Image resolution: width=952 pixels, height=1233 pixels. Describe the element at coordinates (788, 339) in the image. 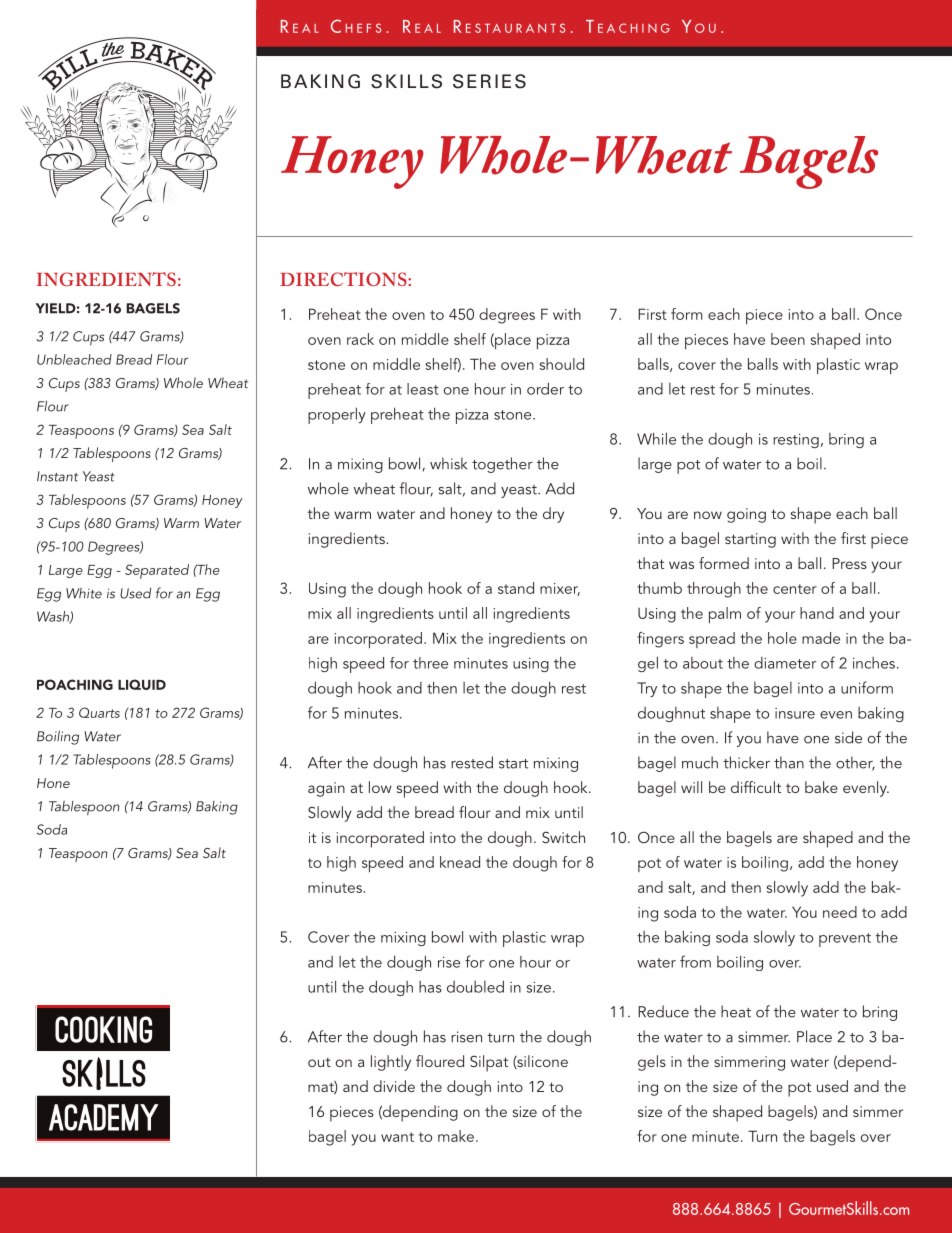

I see `been` at that location.
